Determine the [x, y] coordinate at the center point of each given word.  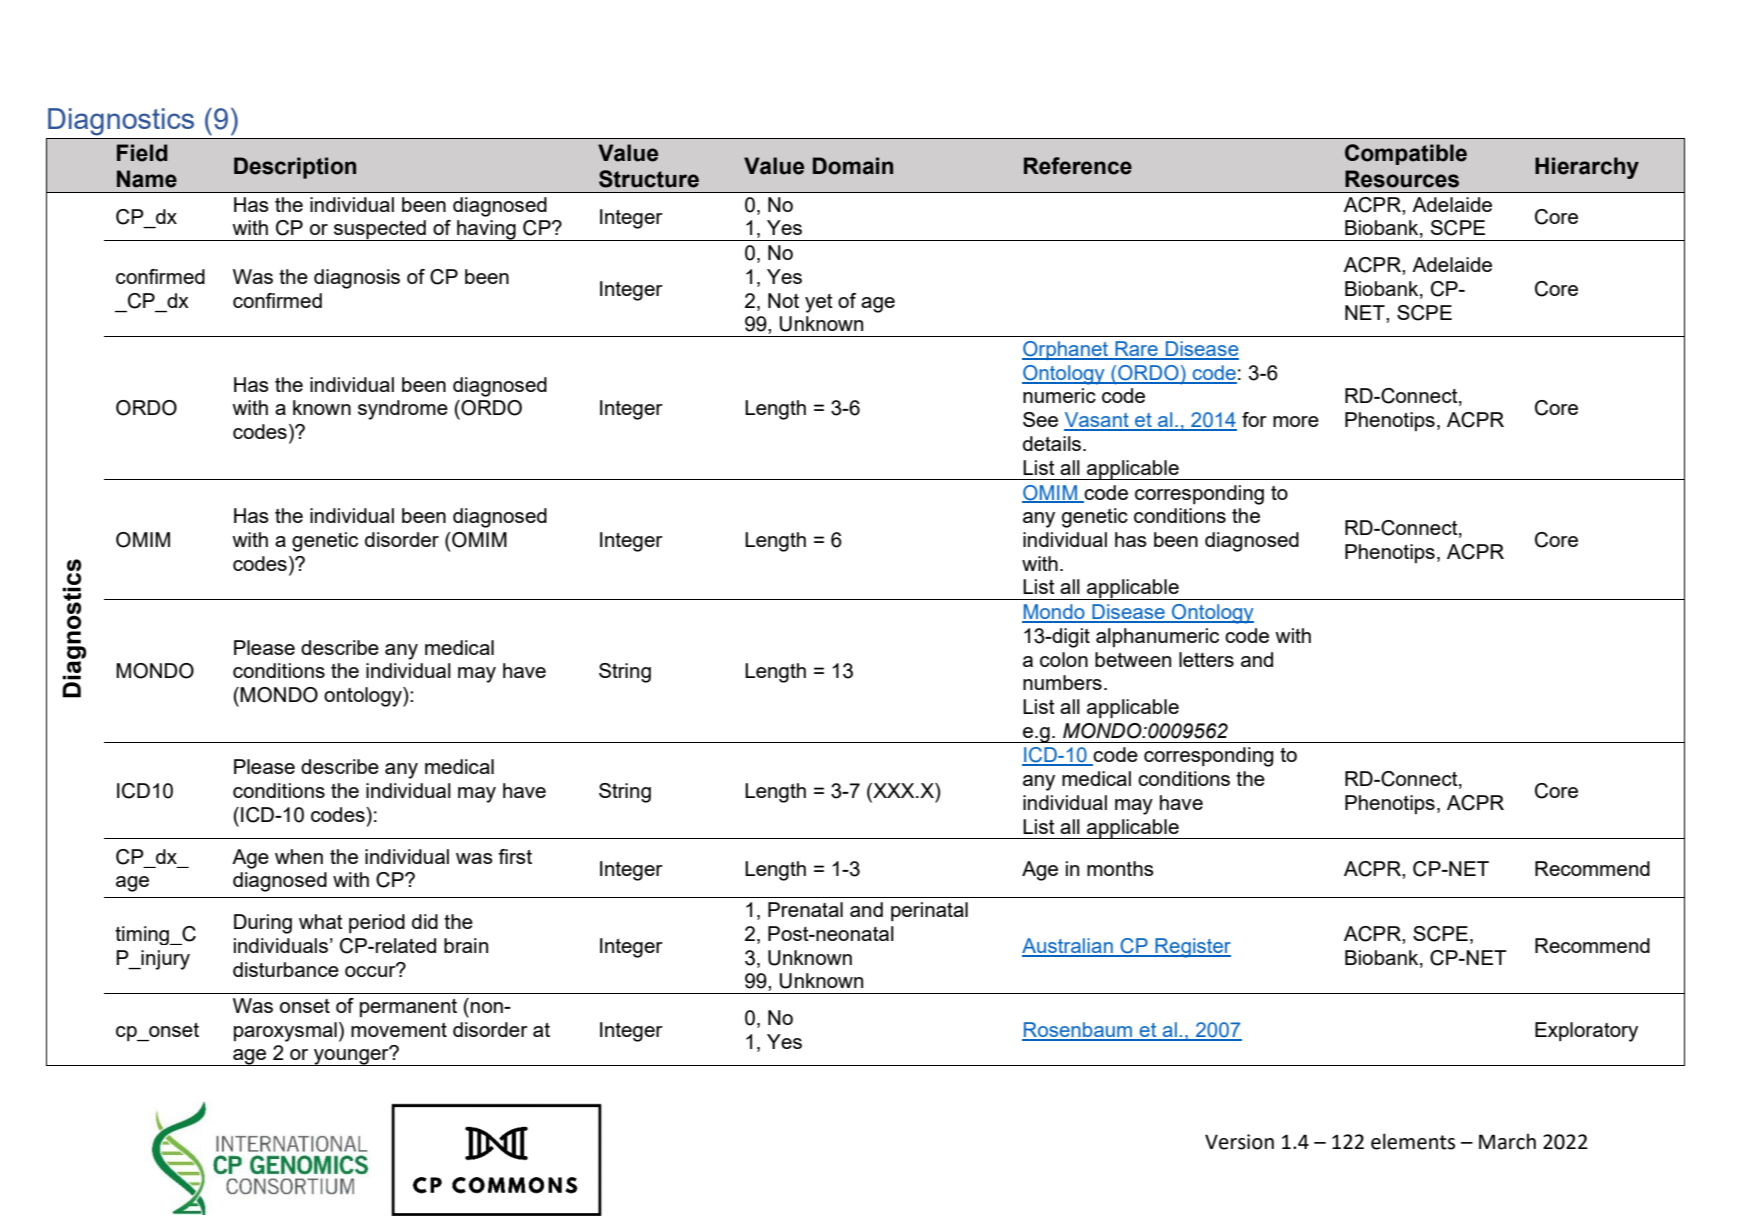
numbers [1062, 682]
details [1052, 443]
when [299, 856]
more [1296, 421]
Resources [1402, 179]
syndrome [403, 410]
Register [1192, 948]
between [1133, 659]
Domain [853, 166]
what [321, 921]
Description [295, 168]
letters [1206, 659]
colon [1064, 659]
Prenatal [805, 909]
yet [819, 303]
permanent [408, 1008]
